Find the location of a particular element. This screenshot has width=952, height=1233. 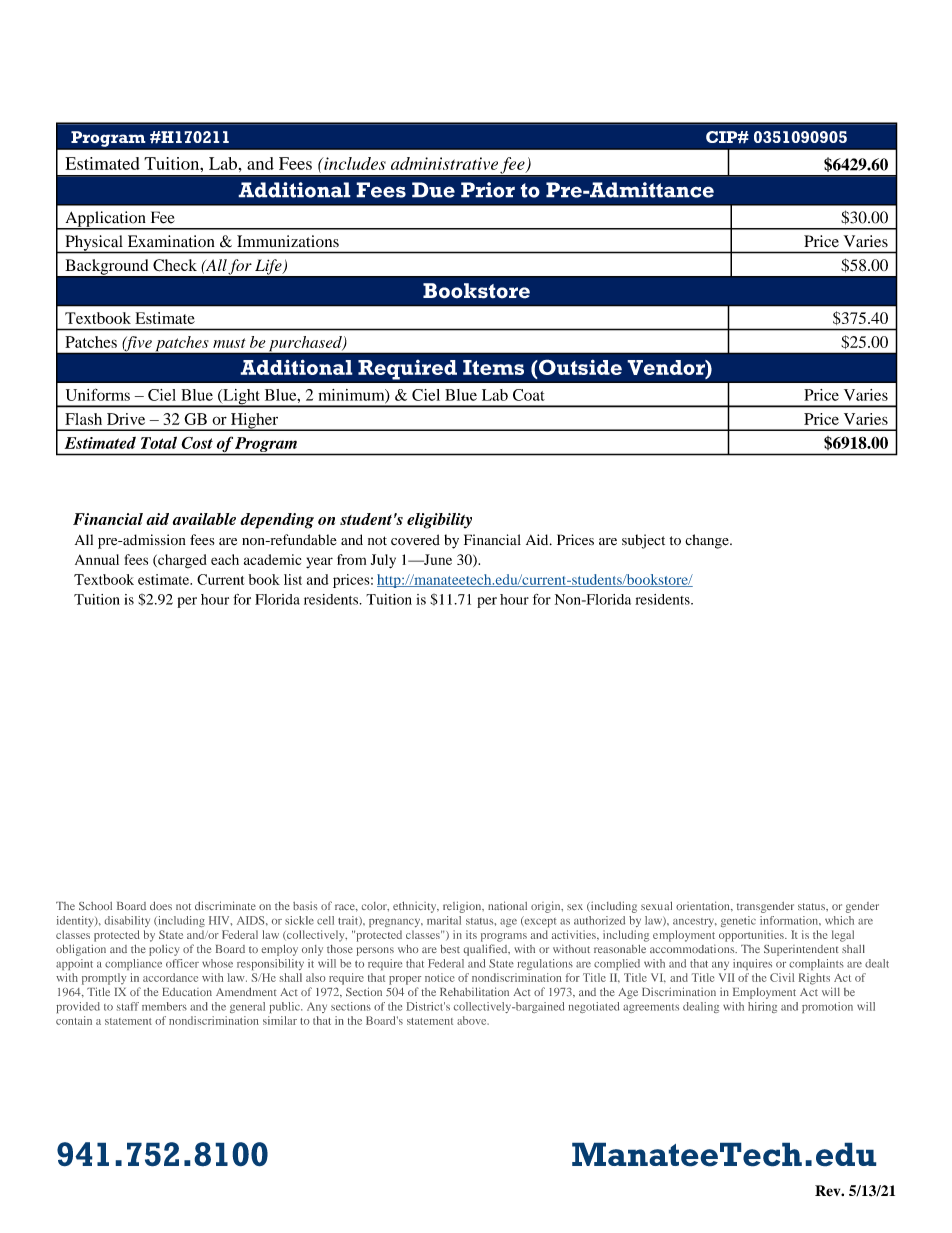

genetic is located at coordinates (738, 921).
